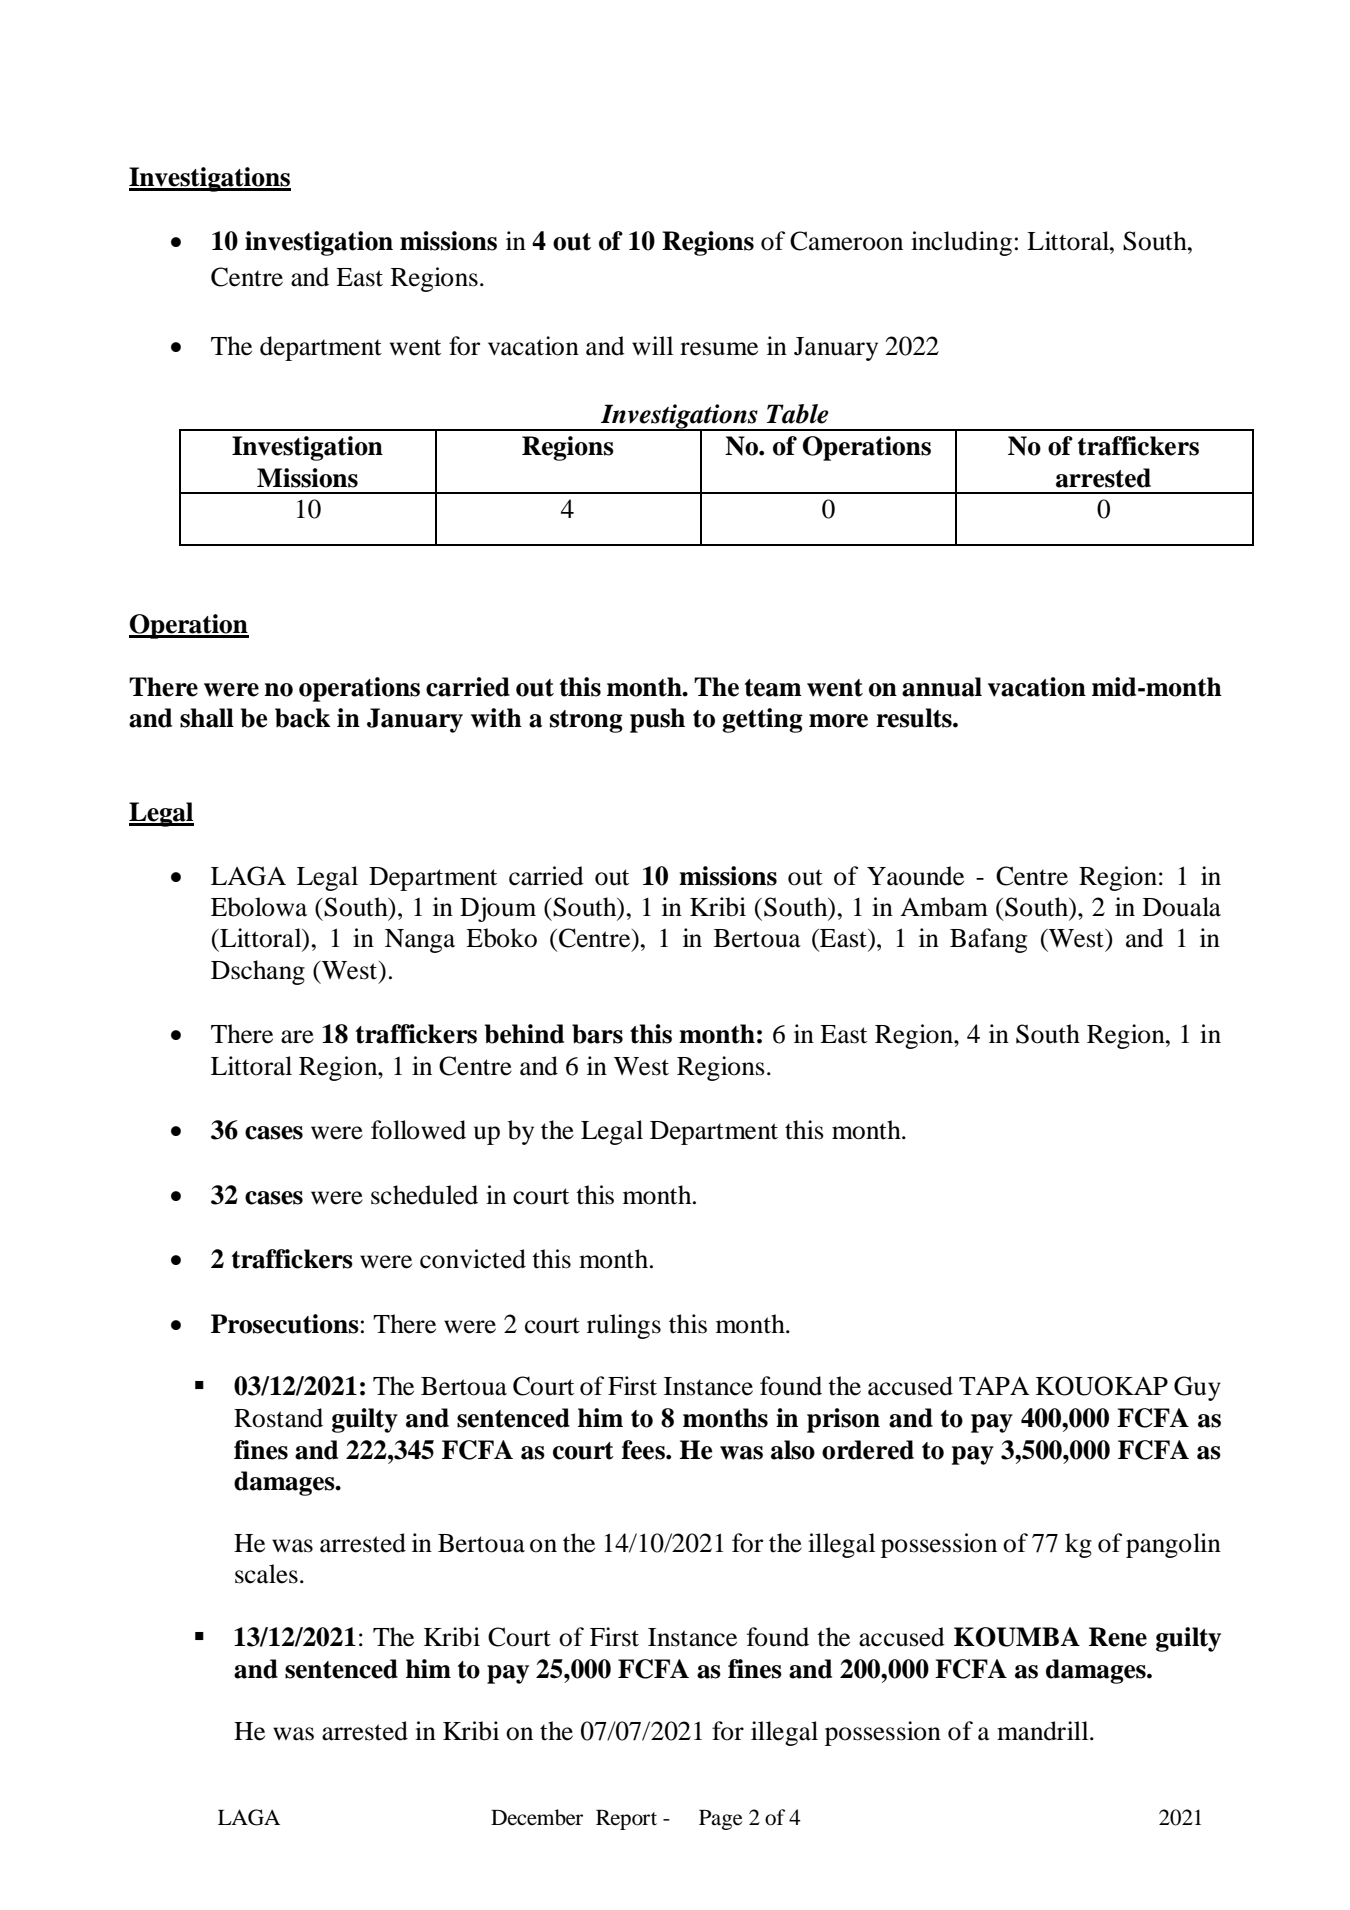  What do you see at coordinates (719, 349) in the screenshot?
I see `resume` at bounding box center [719, 349].
